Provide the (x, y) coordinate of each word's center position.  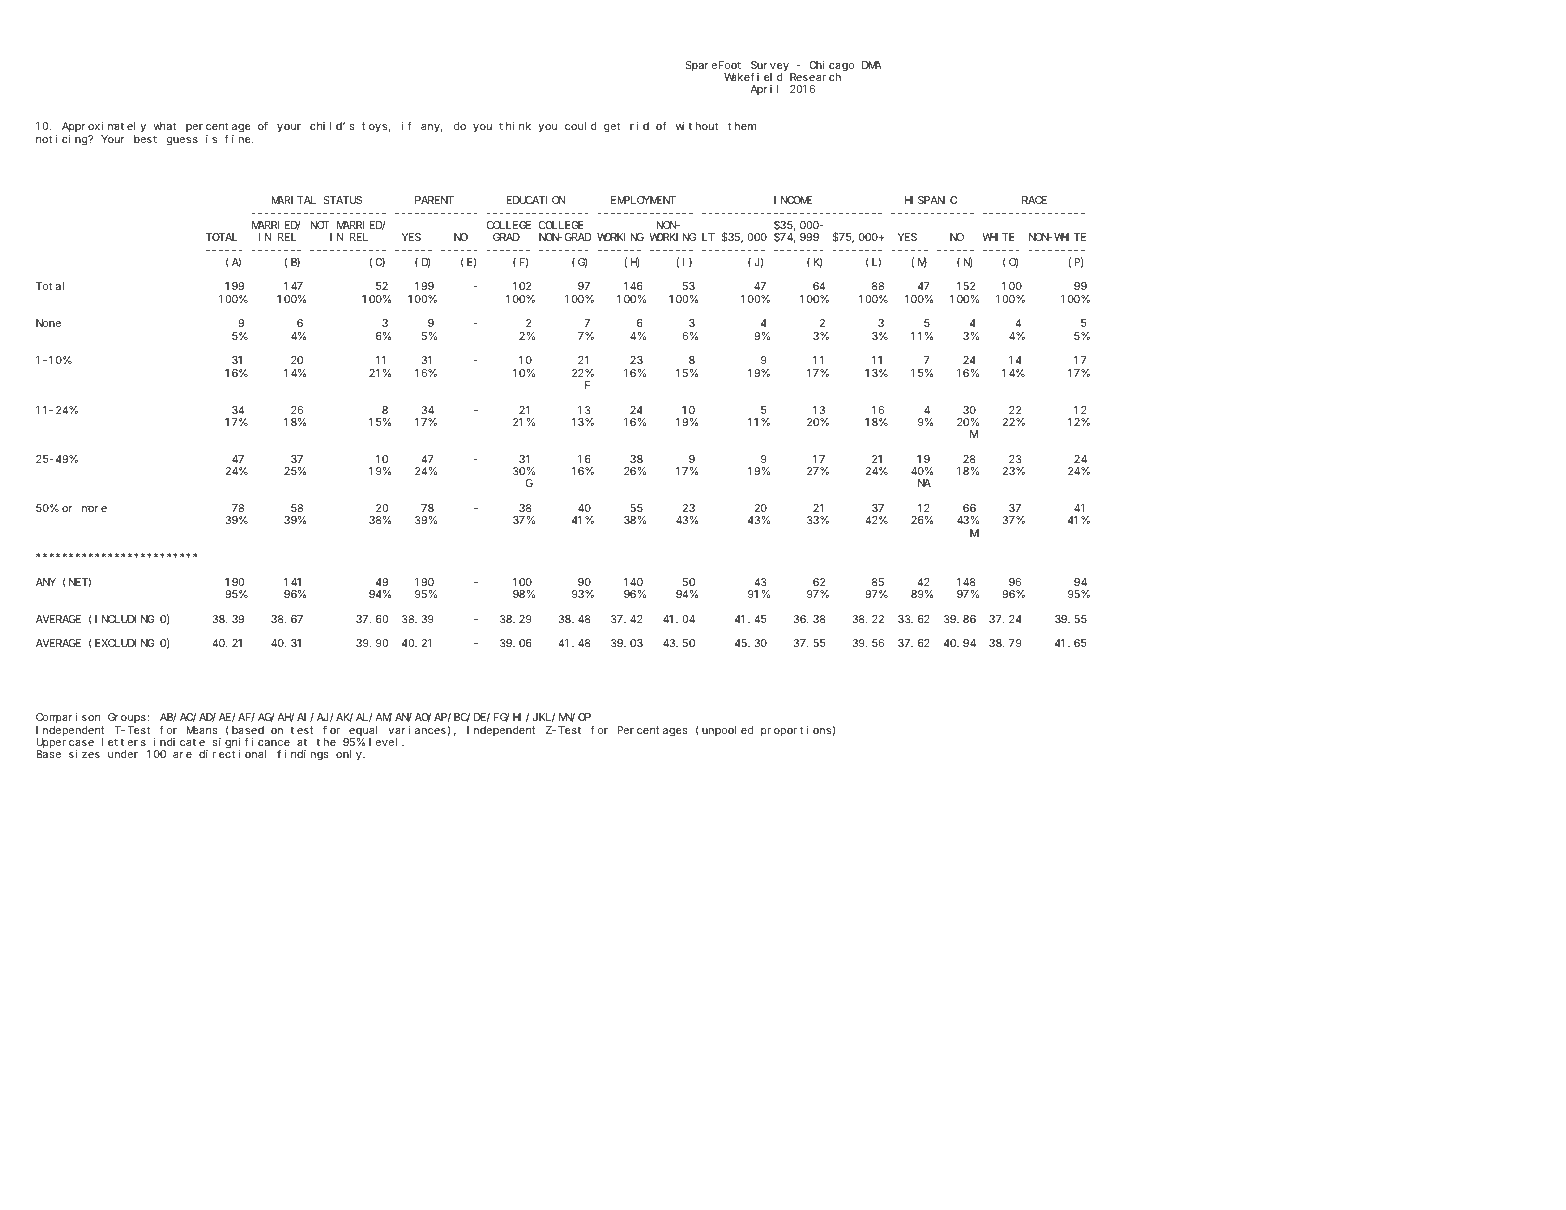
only (350, 755)
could (581, 126)
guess (182, 141)
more (94, 509)
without (697, 126)
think (515, 126)
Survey (770, 67)
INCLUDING (125, 619)
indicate (179, 742)
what (164, 126)
